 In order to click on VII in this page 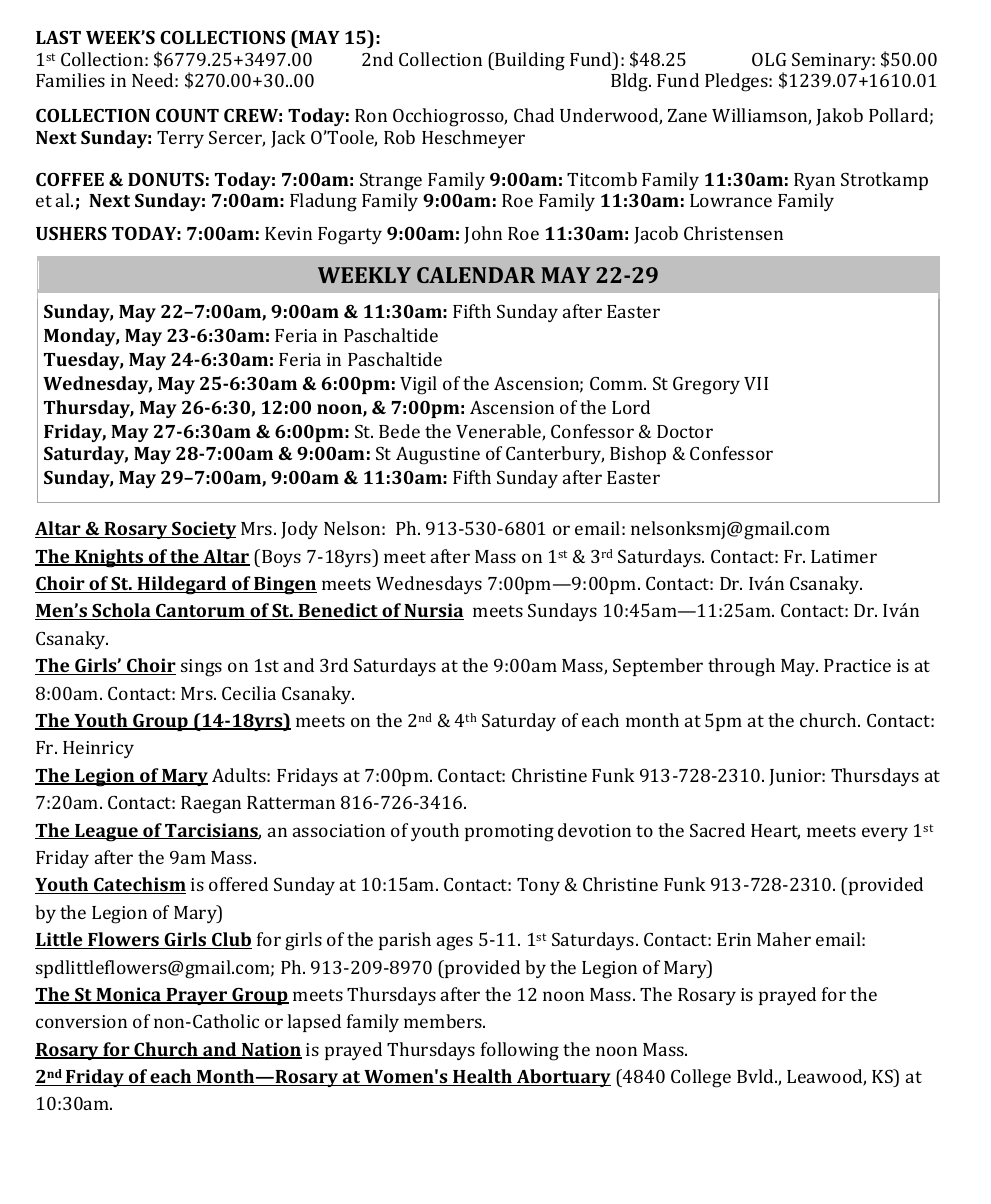, I will do `click(756, 383)`.
